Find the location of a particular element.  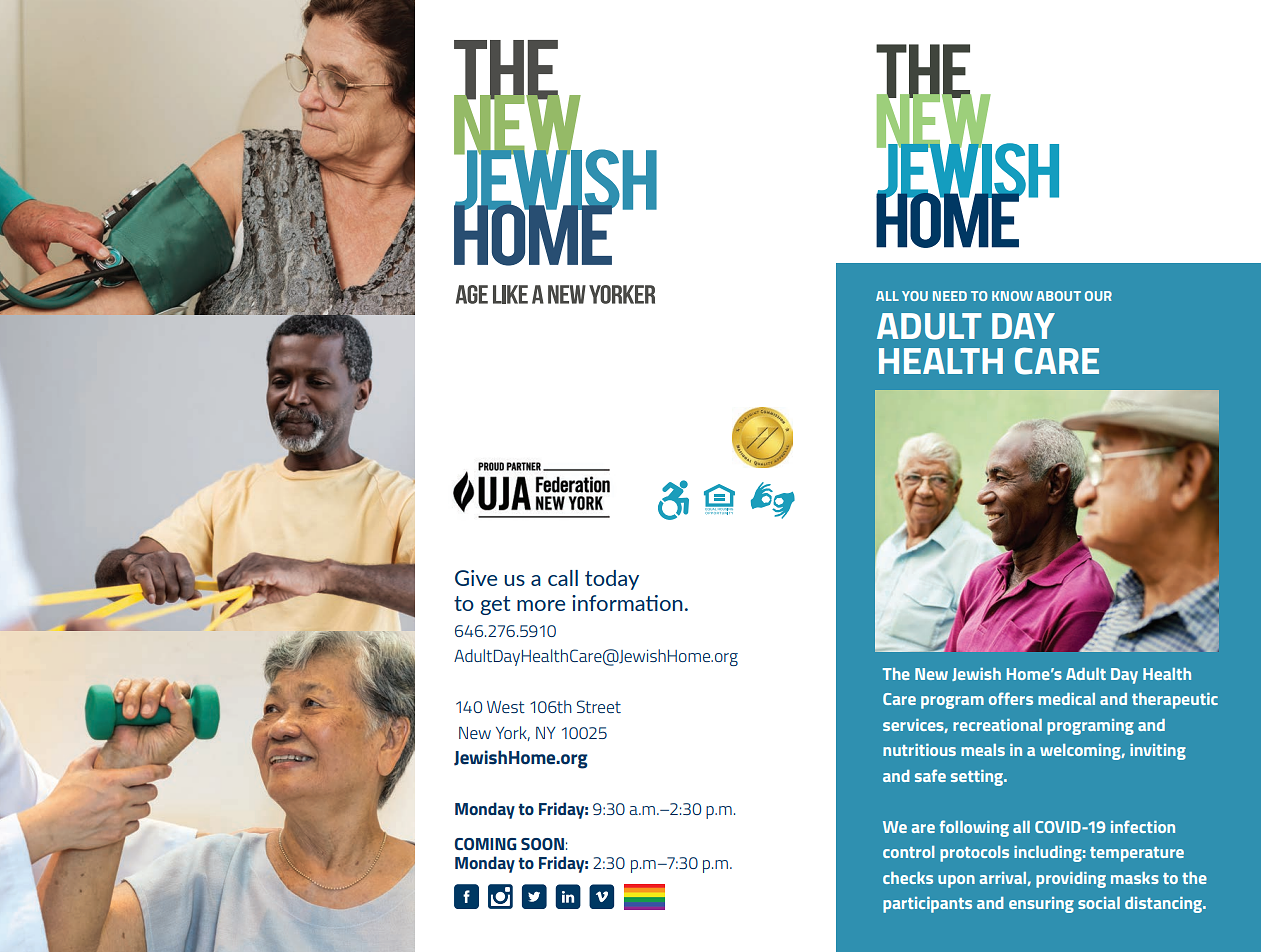

ABOUT is located at coordinates (1058, 296).
